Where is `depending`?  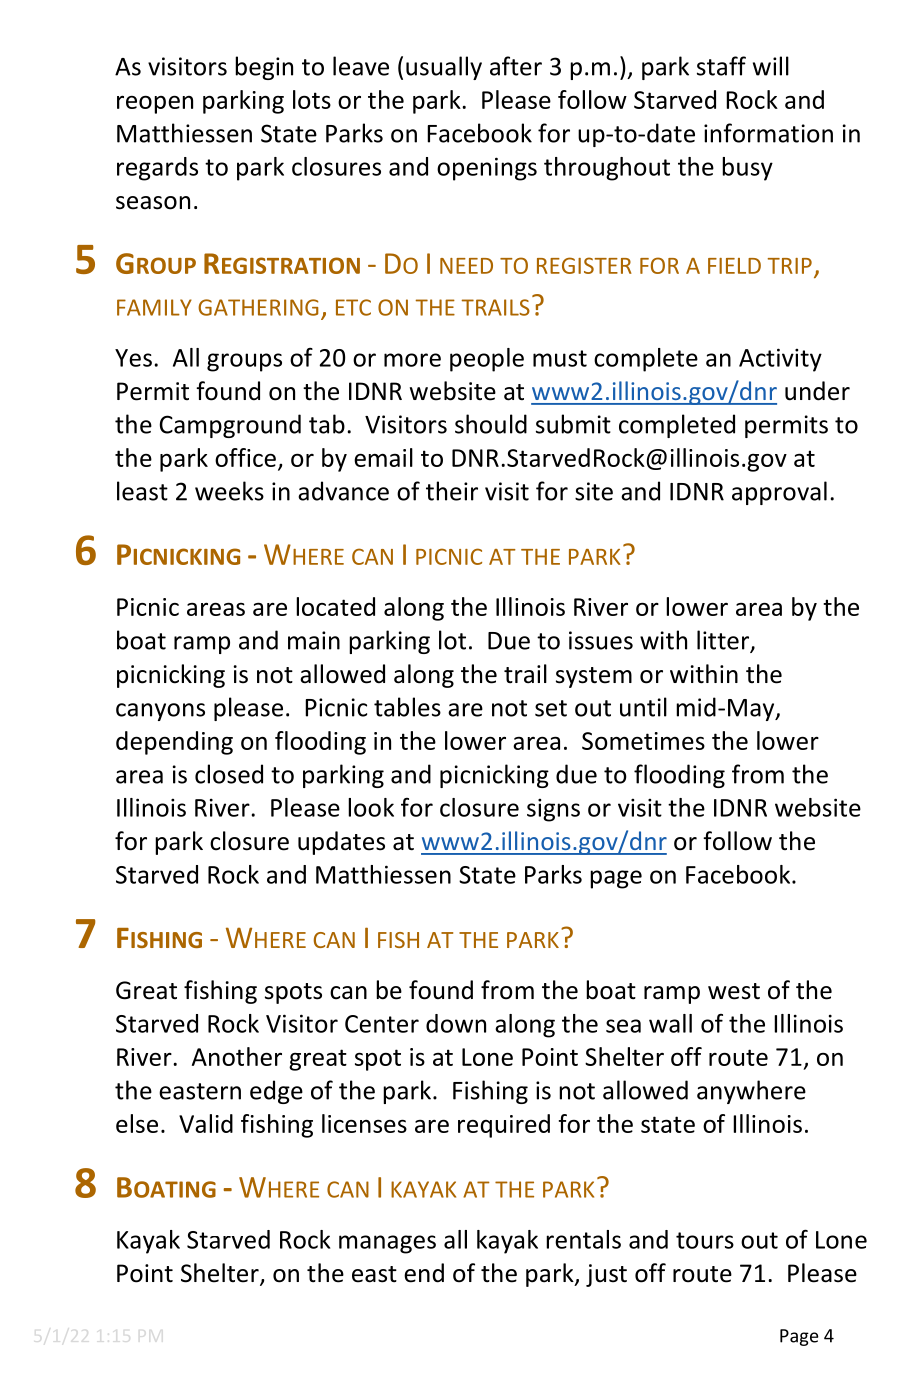 depending is located at coordinates (174, 743).
